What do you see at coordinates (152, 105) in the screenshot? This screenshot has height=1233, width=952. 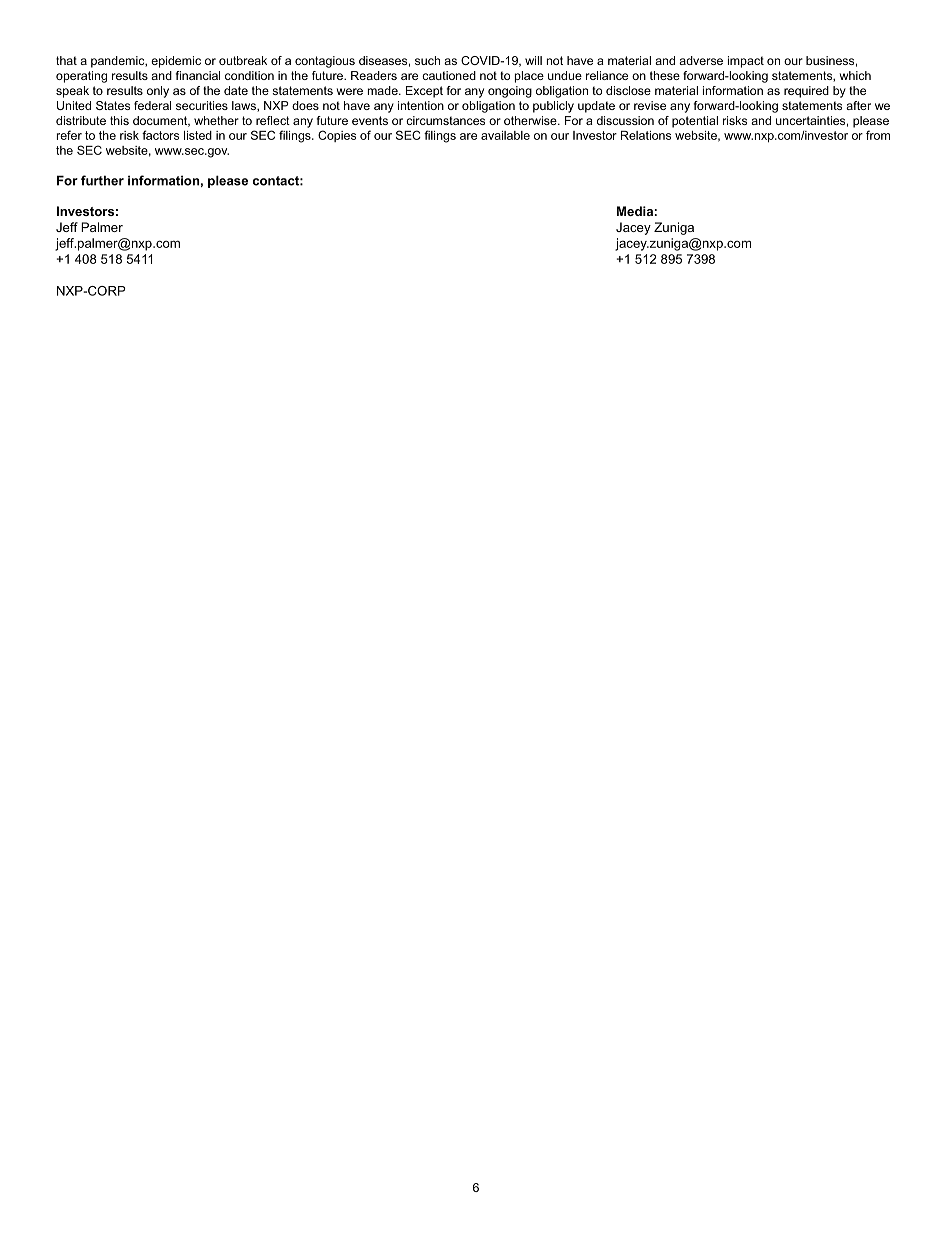 I see `federal` at bounding box center [152, 105].
